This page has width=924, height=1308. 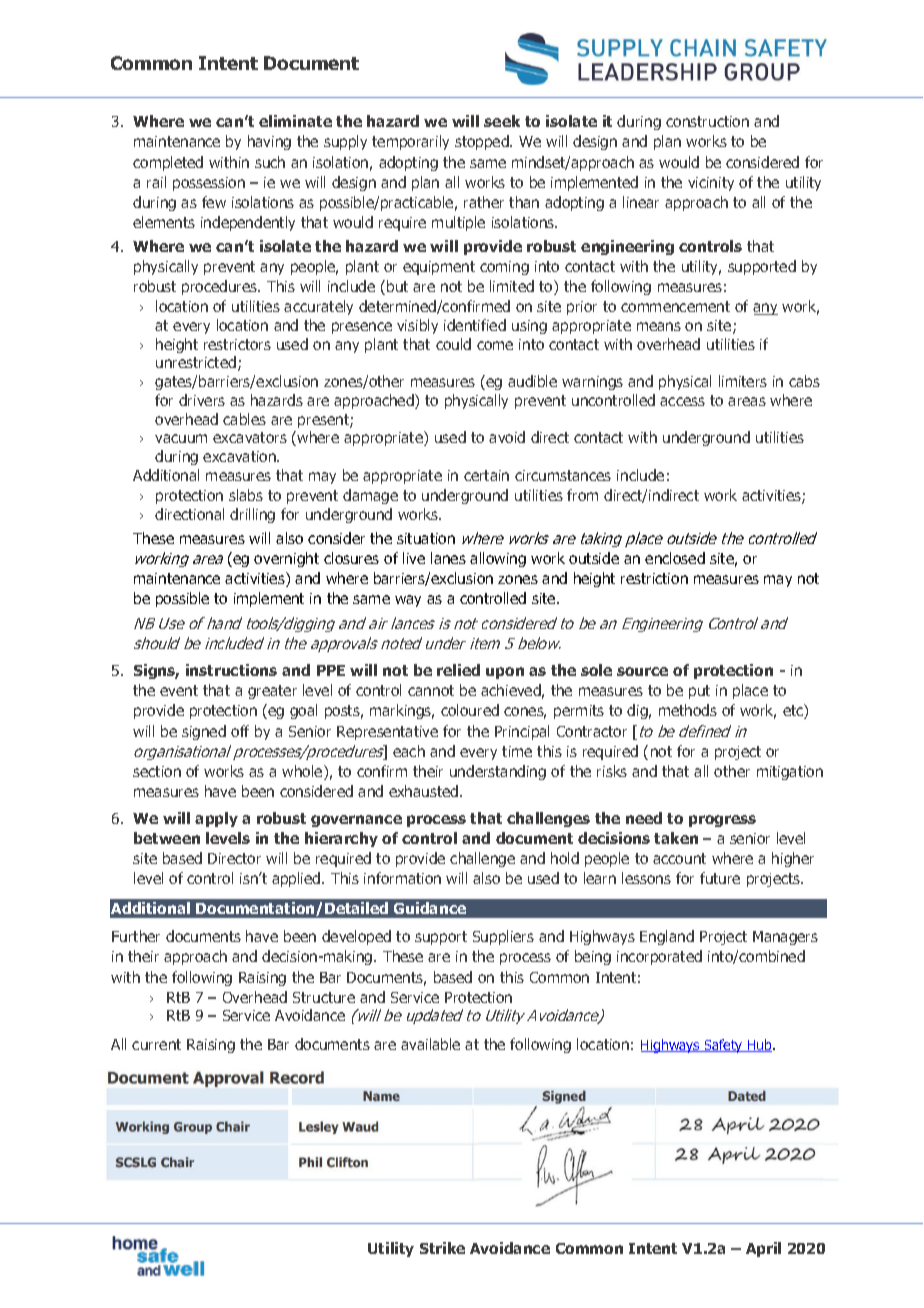 I want to click on stopped, so click(x=483, y=142).
